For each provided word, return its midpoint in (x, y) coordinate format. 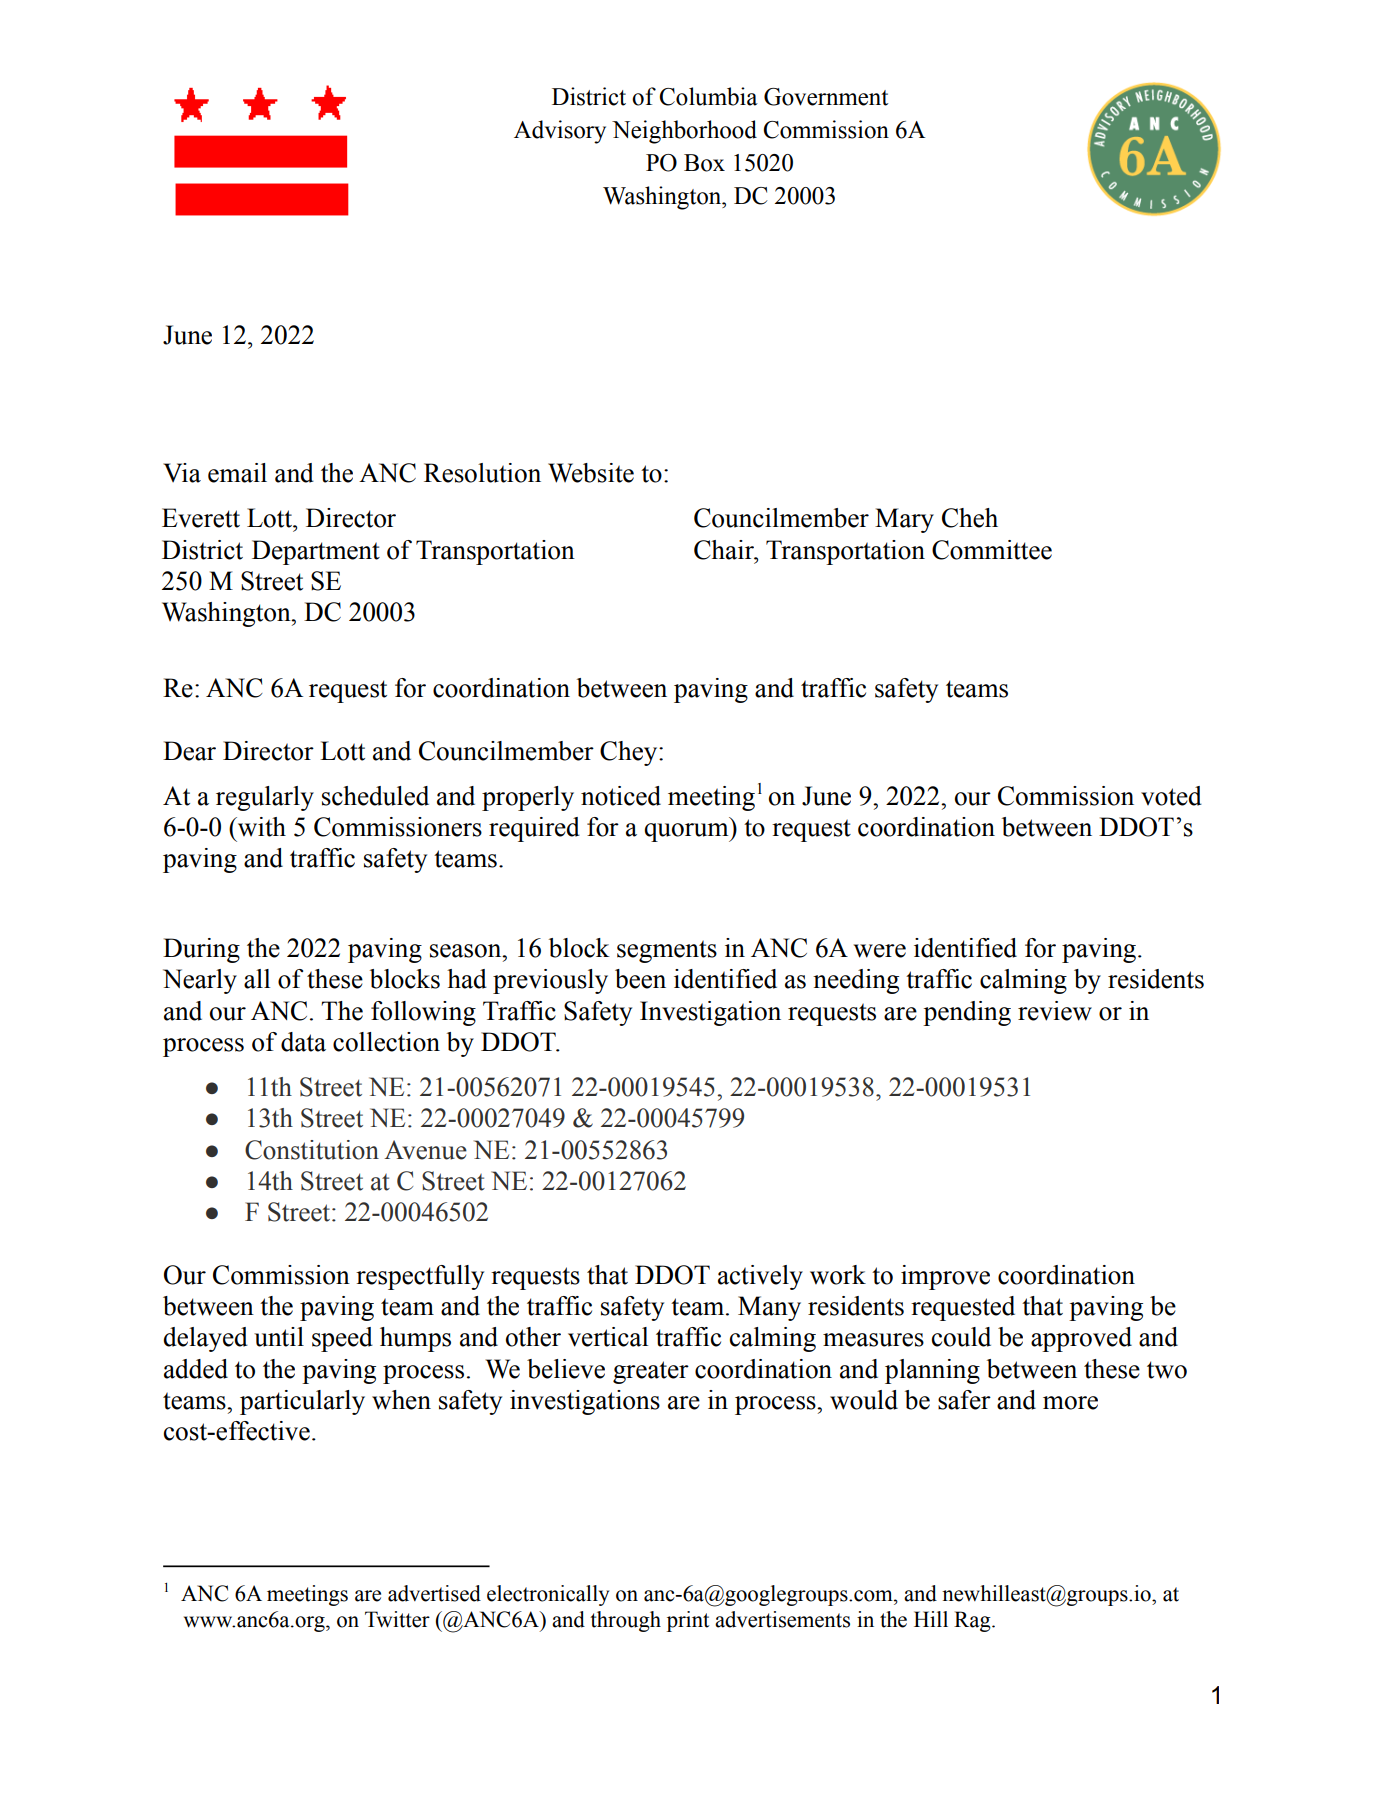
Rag (973, 1621)
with (261, 827)
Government (826, 97)
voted (1171, 796)
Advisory (560, 132)
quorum (687, 832)
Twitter (397, 1619)
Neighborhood (684, 132)
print (688, 1621)
